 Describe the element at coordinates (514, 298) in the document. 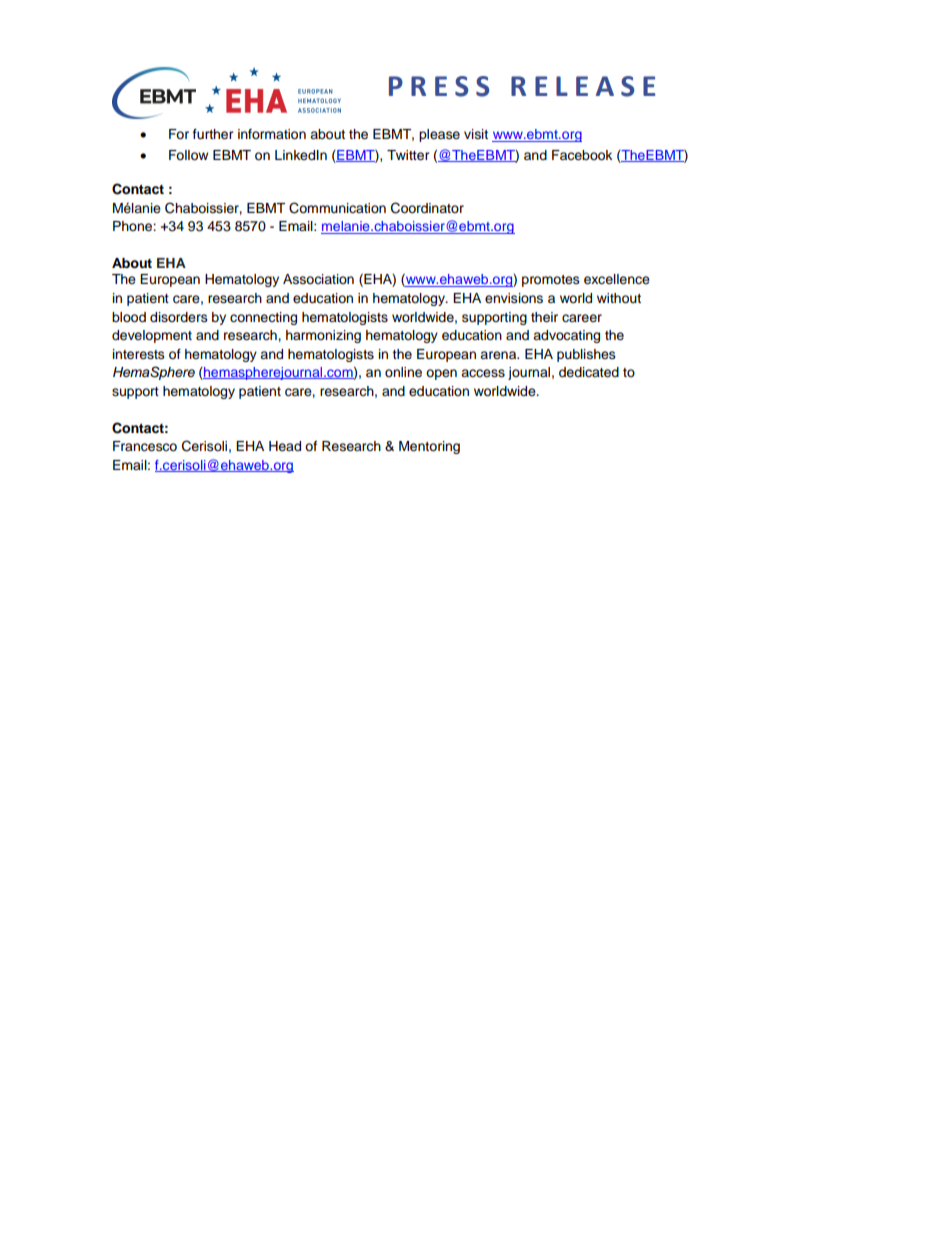

I see `envisions` at that location.
